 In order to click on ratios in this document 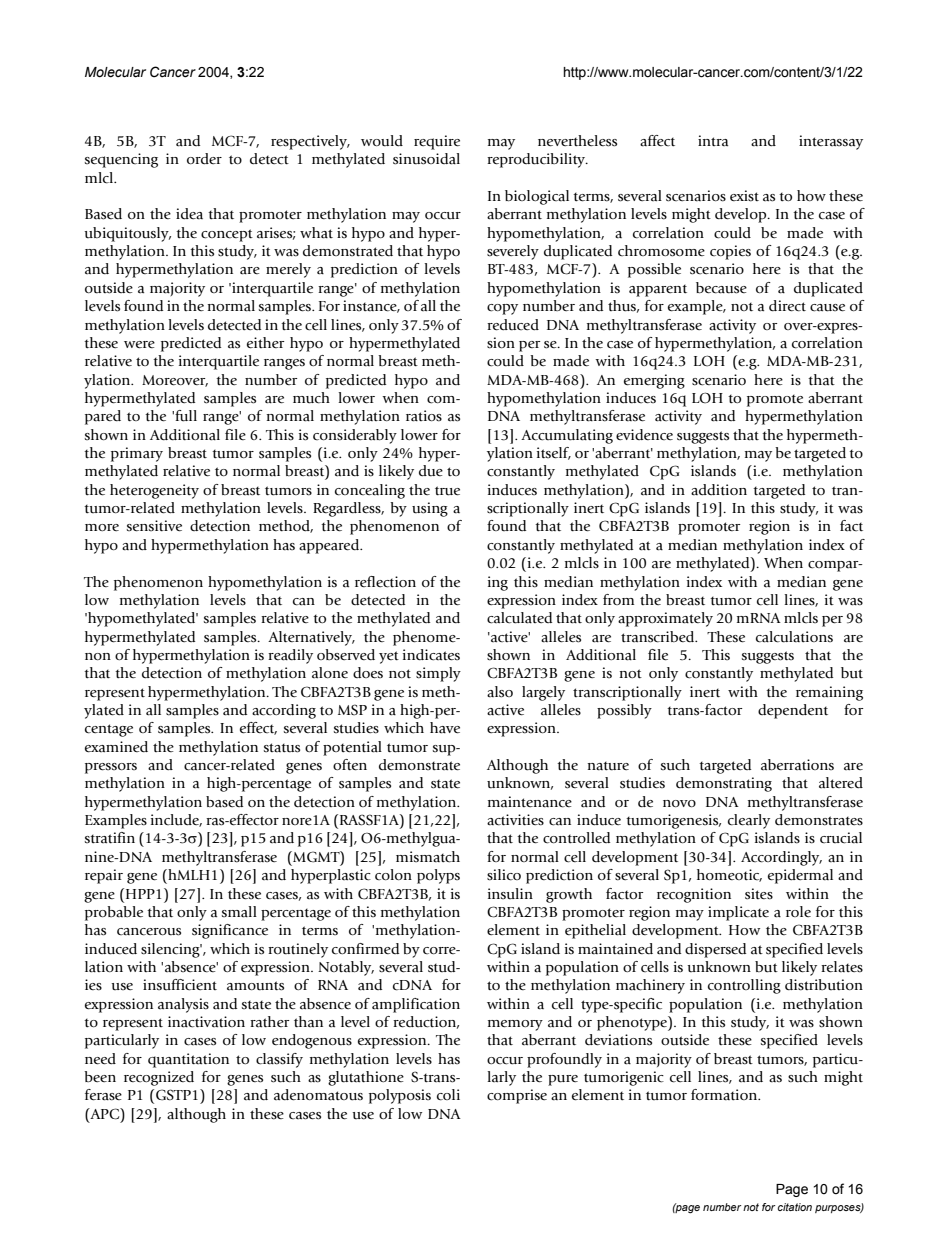, I will do `click(424, 416)`.
